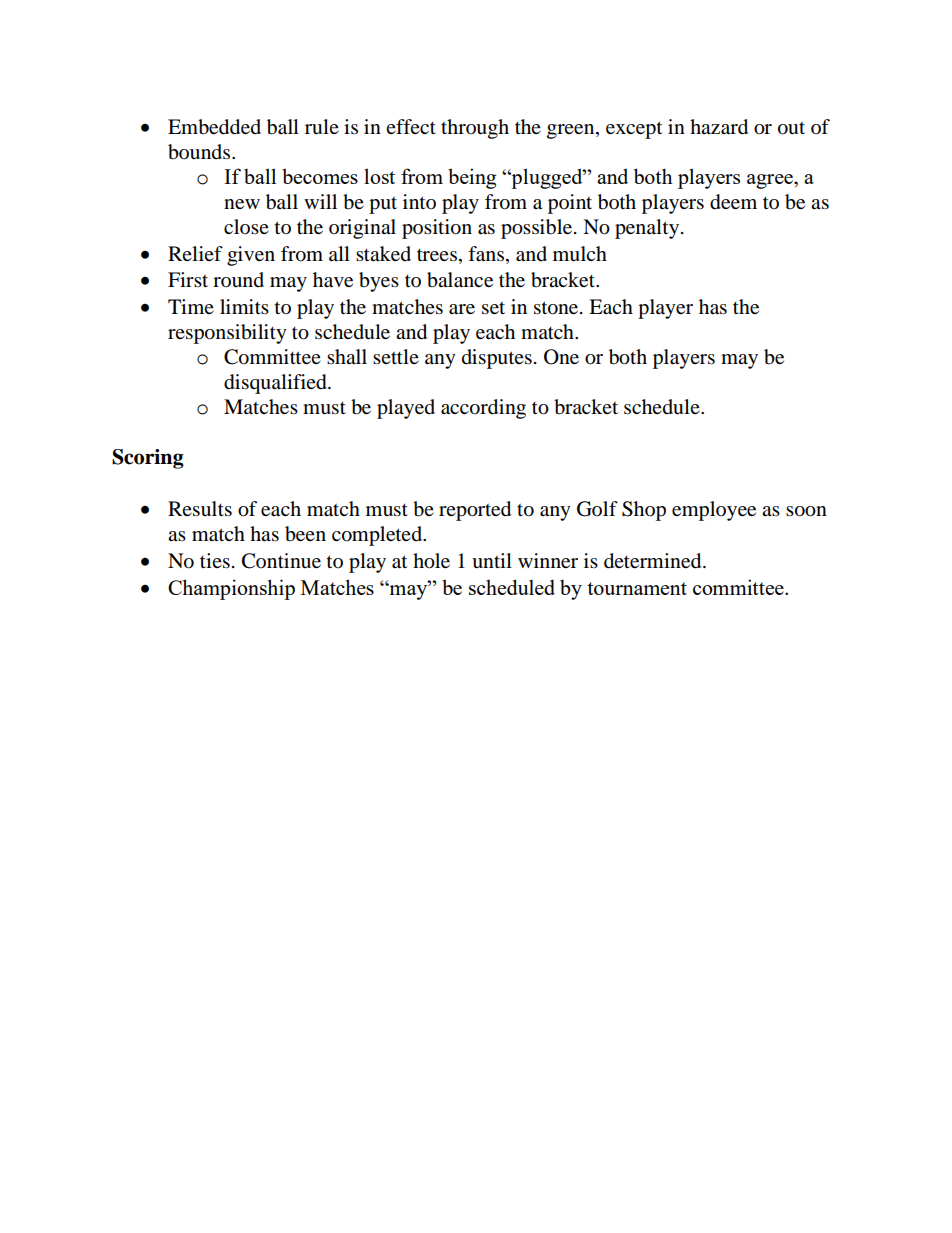 This screenshot has height=1233, width=952. What do you see at coordinates (475, 129) in the screenshot?
I see `through` at bounding box center [475, 129].
